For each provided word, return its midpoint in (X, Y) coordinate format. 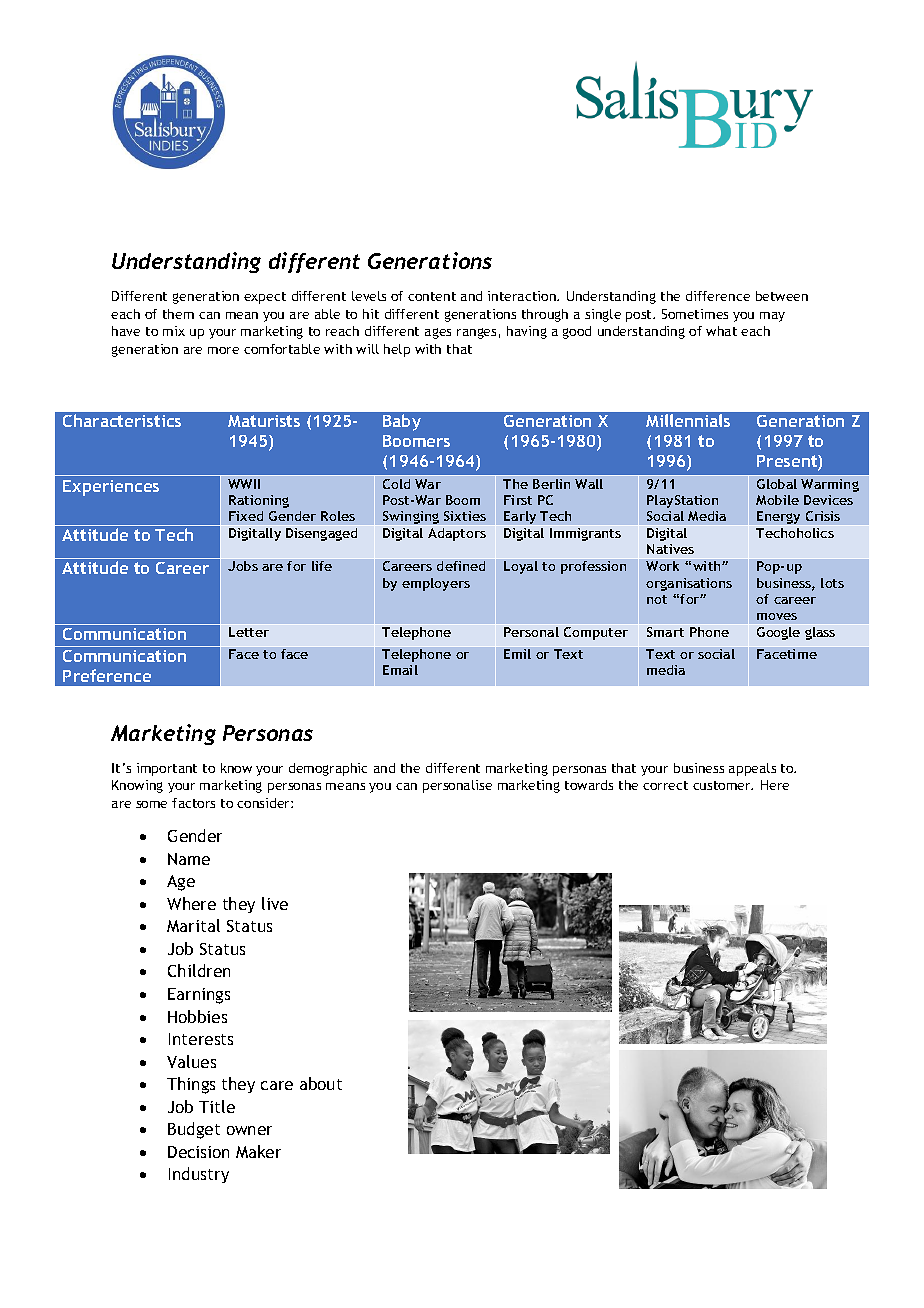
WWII (244, 484)
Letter (249, 632)
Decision (198, 1152)
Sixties (465, 516)
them (178, 314)
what (721, 331)
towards (589, 785)
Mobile (777, 500)
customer (723, 785)
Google (778, 633)
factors (193, 803)
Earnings (199, 996)
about (321, 1083)
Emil (517, 654)
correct (665, 785)
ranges (476, 333)
